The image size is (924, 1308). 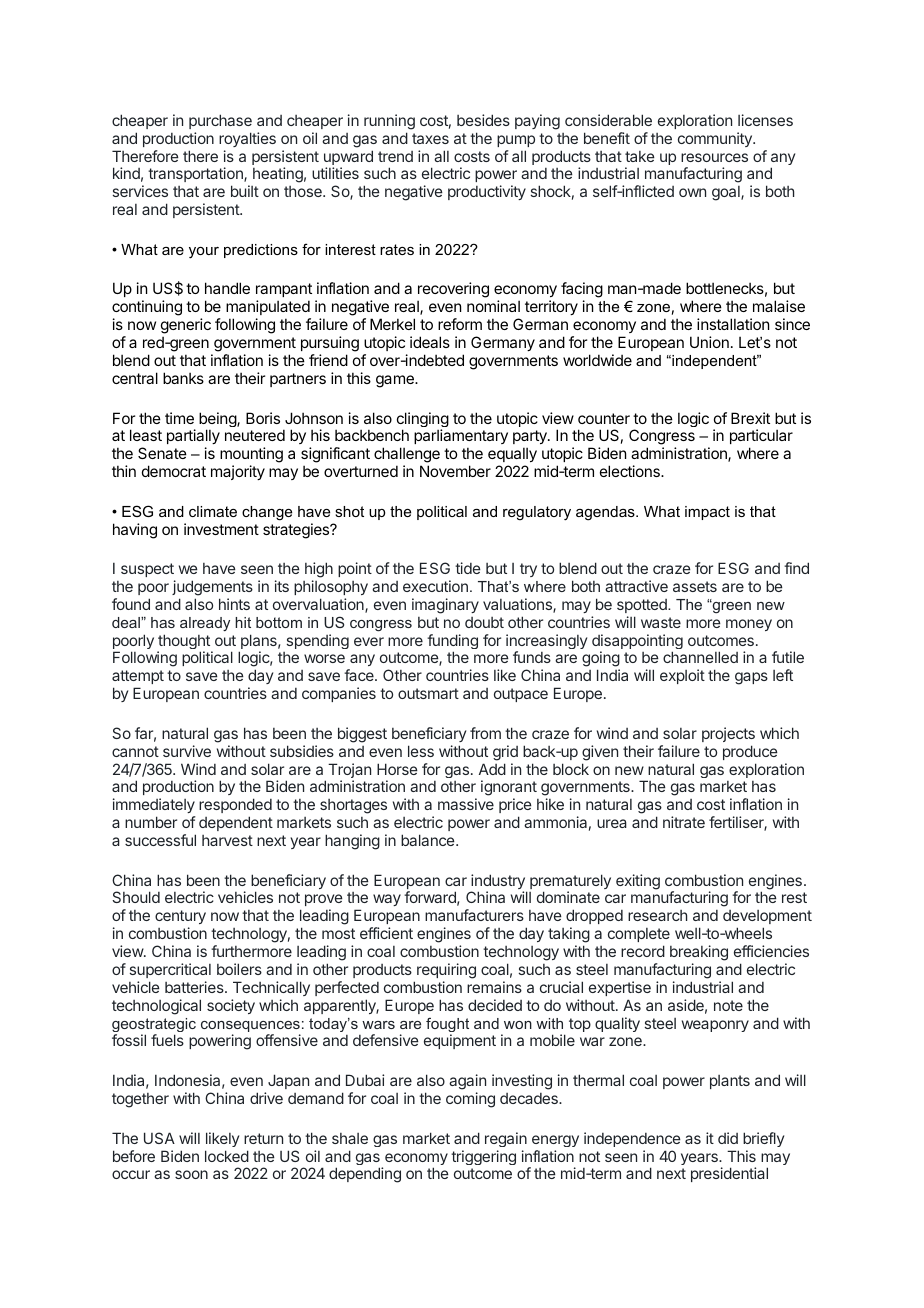 I want to click on transportation, so click(x=196, y=176).
